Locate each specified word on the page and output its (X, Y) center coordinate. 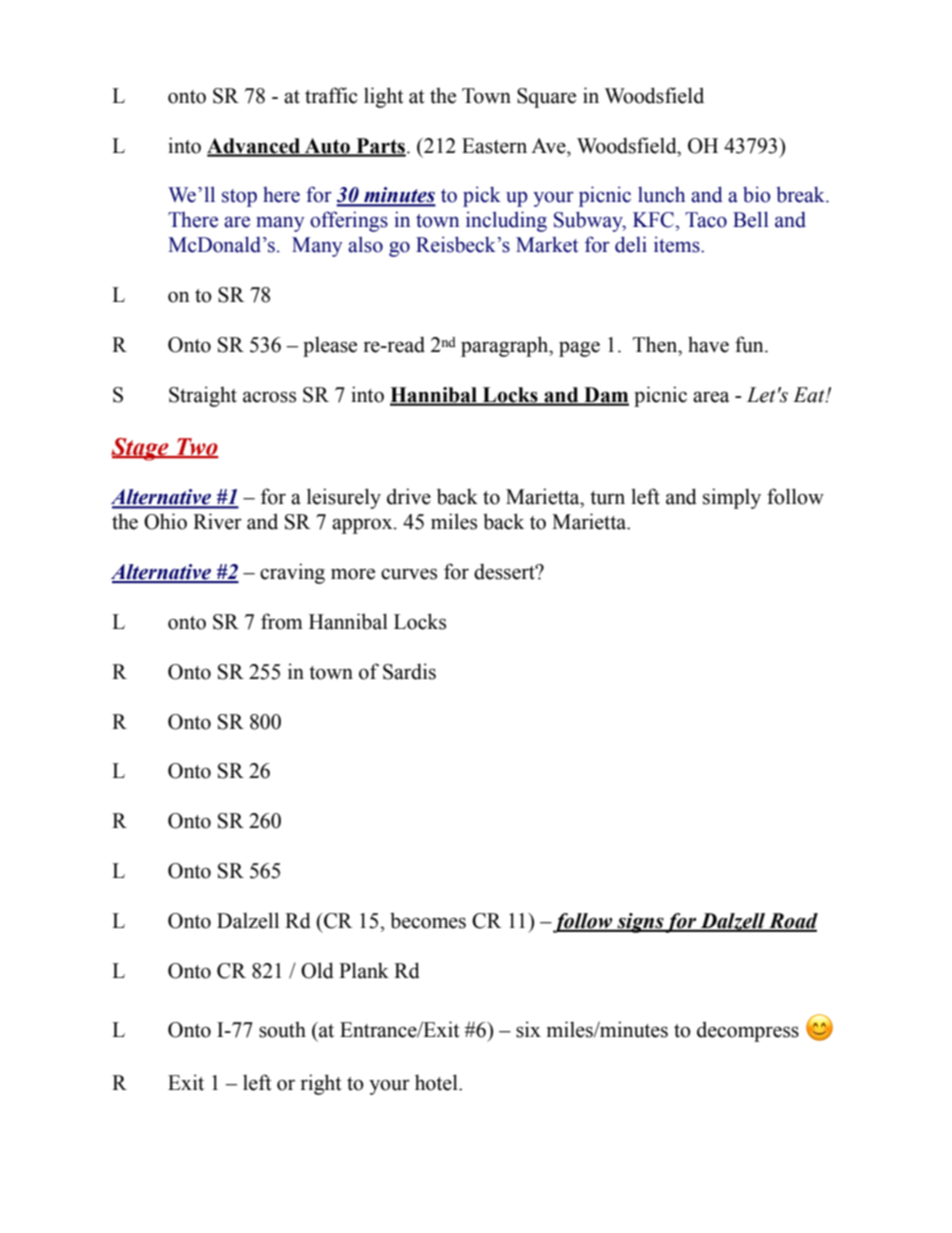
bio (757, 194)
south (282, 1029)
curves (409, 574)
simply (732, 498)
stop (239, 198)
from (282, 621)
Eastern (494, 146)
